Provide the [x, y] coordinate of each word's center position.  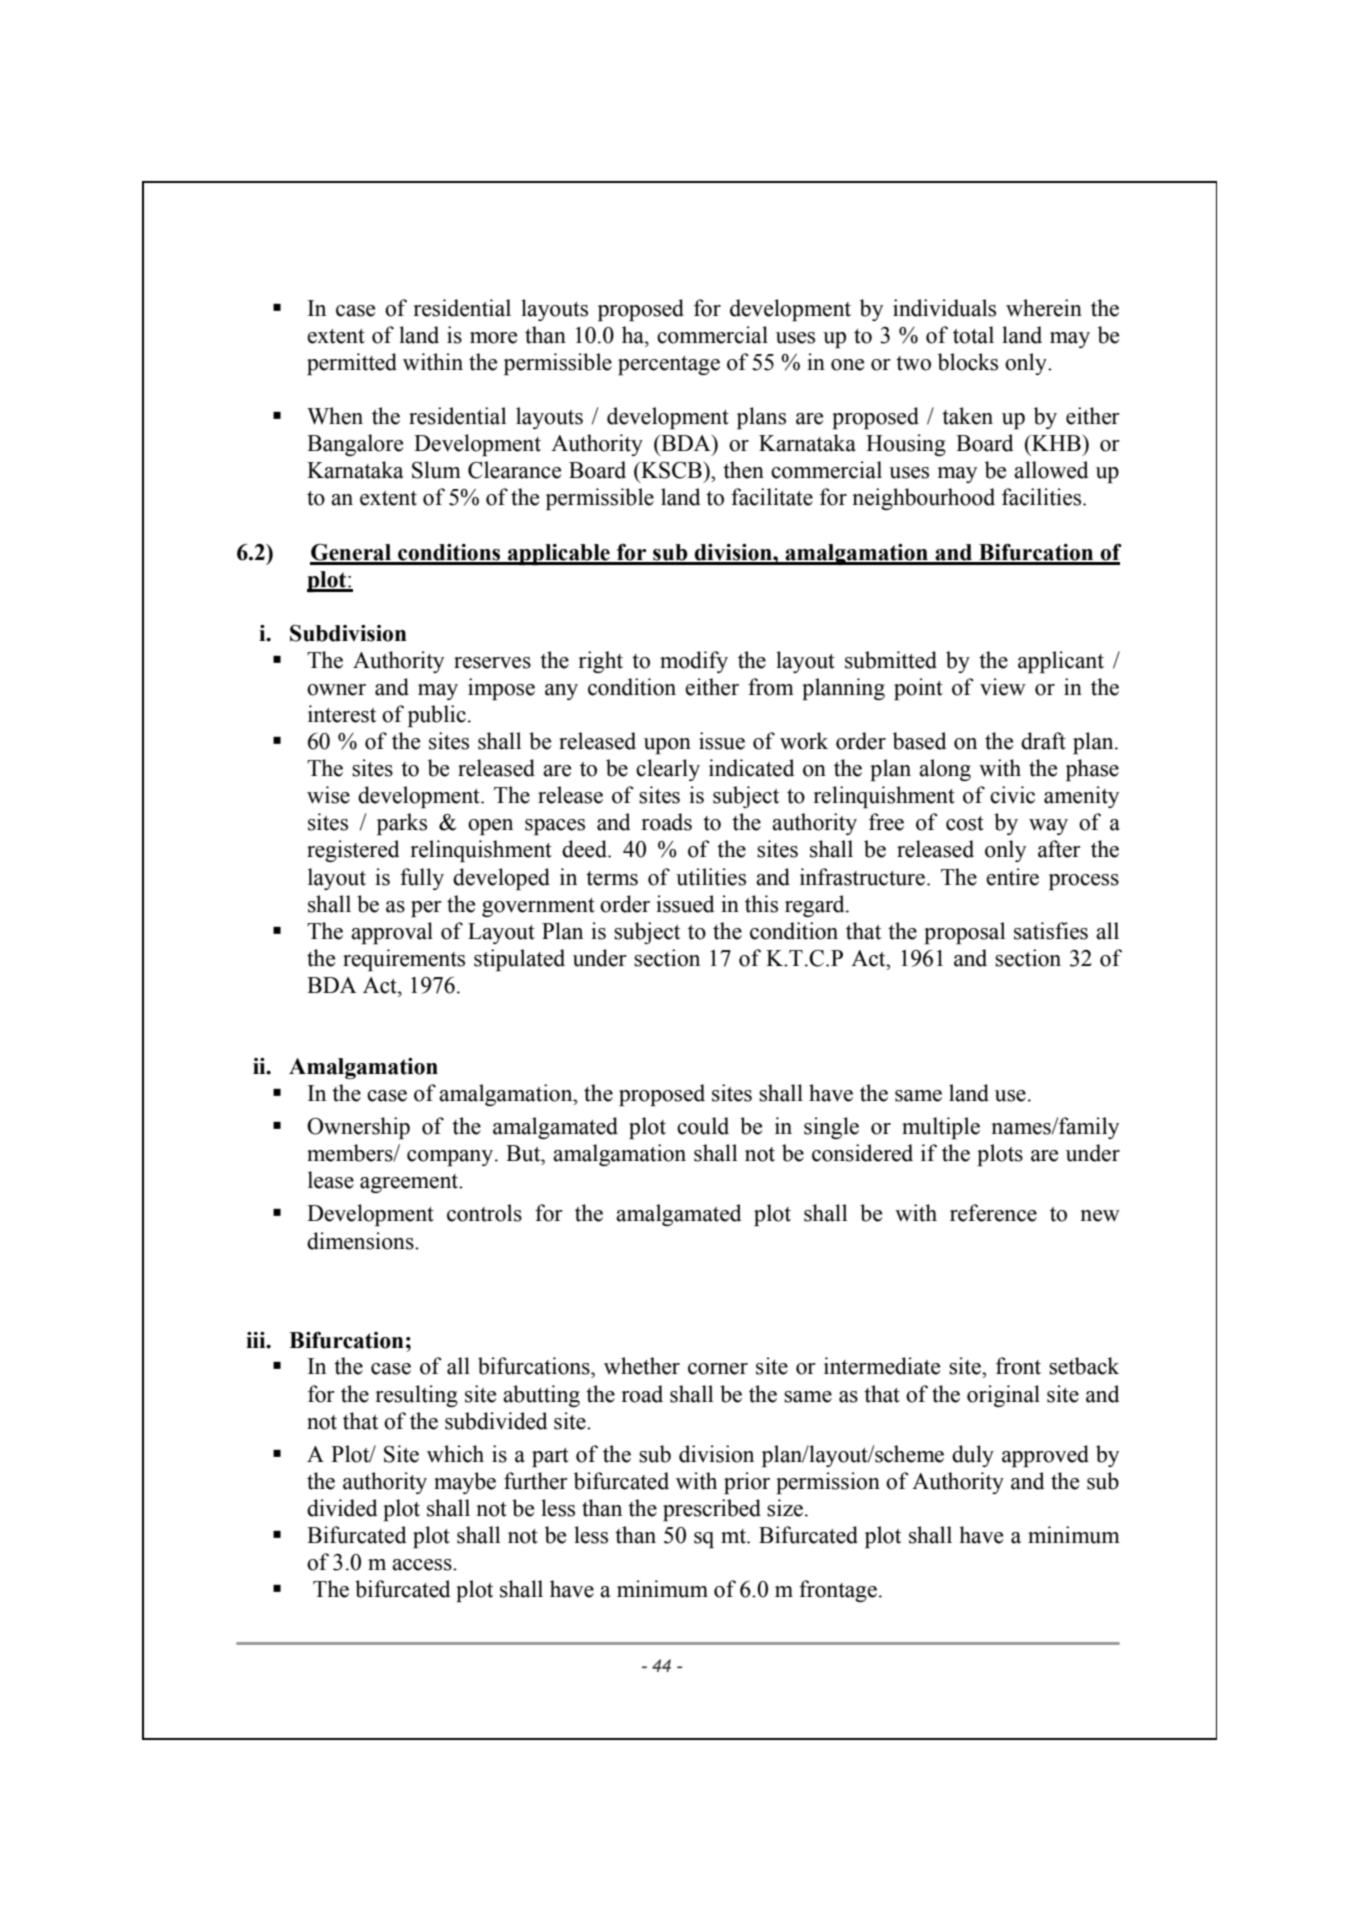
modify [694, 662]
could [703, 1126]
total [973, 335]
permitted [352, 364]
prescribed [712, 1510]
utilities [711, 877]
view [1003, 687]
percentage [669, 365]
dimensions [361, 1241]
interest [342, 714]
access [423, 1565]
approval [392, 933]
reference [993, 1213]
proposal [964, 933]
